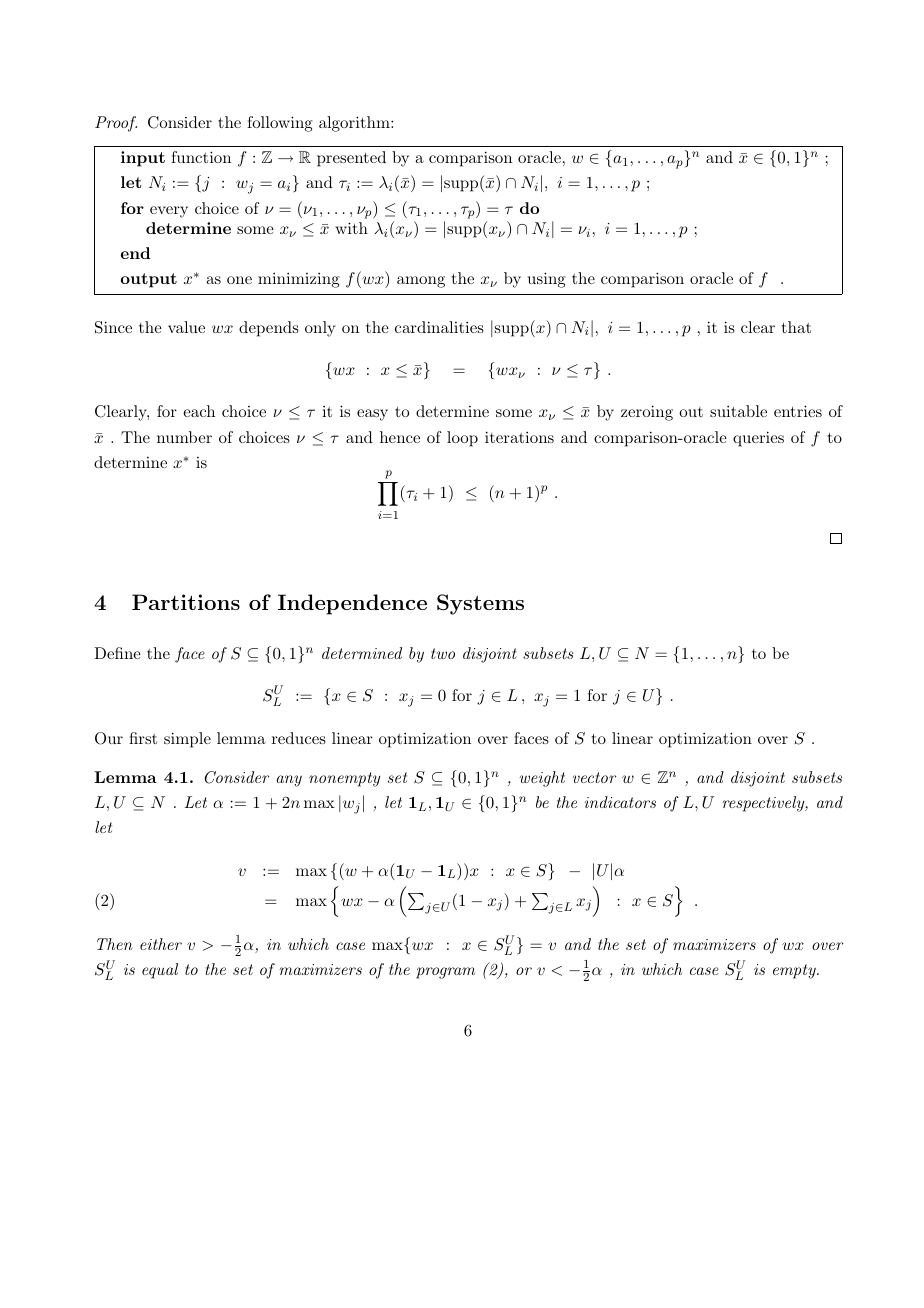  What do you see at coordinates (758, 439) in the screenshot?
I see `queries` at bounding box center [758, 439].
